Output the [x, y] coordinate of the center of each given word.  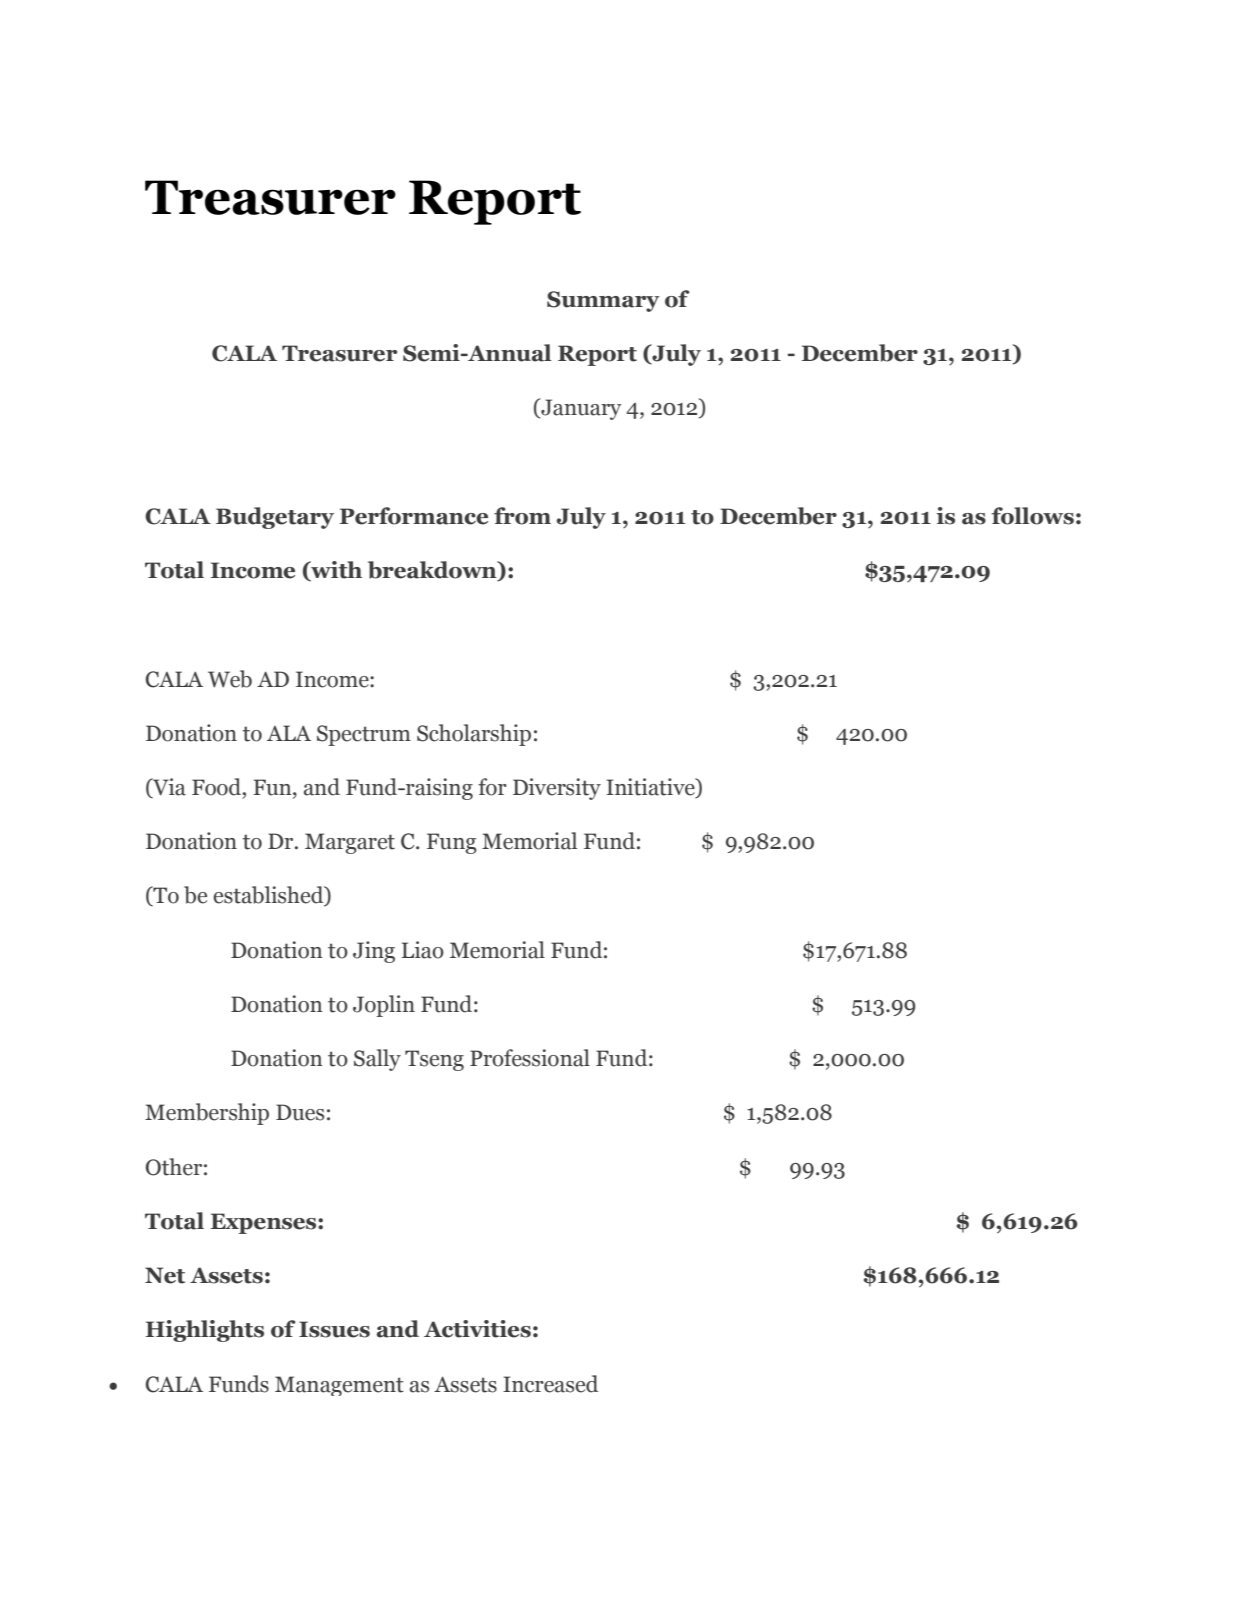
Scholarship [474, 735]
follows [1032, 516]
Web [230, 679]
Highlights [205, 1331]
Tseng [434, 1060]
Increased [550, 1384]
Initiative [651, 788]
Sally [377, 1060]
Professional [530, 1058]
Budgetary [275, 518]
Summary [603, 301]
